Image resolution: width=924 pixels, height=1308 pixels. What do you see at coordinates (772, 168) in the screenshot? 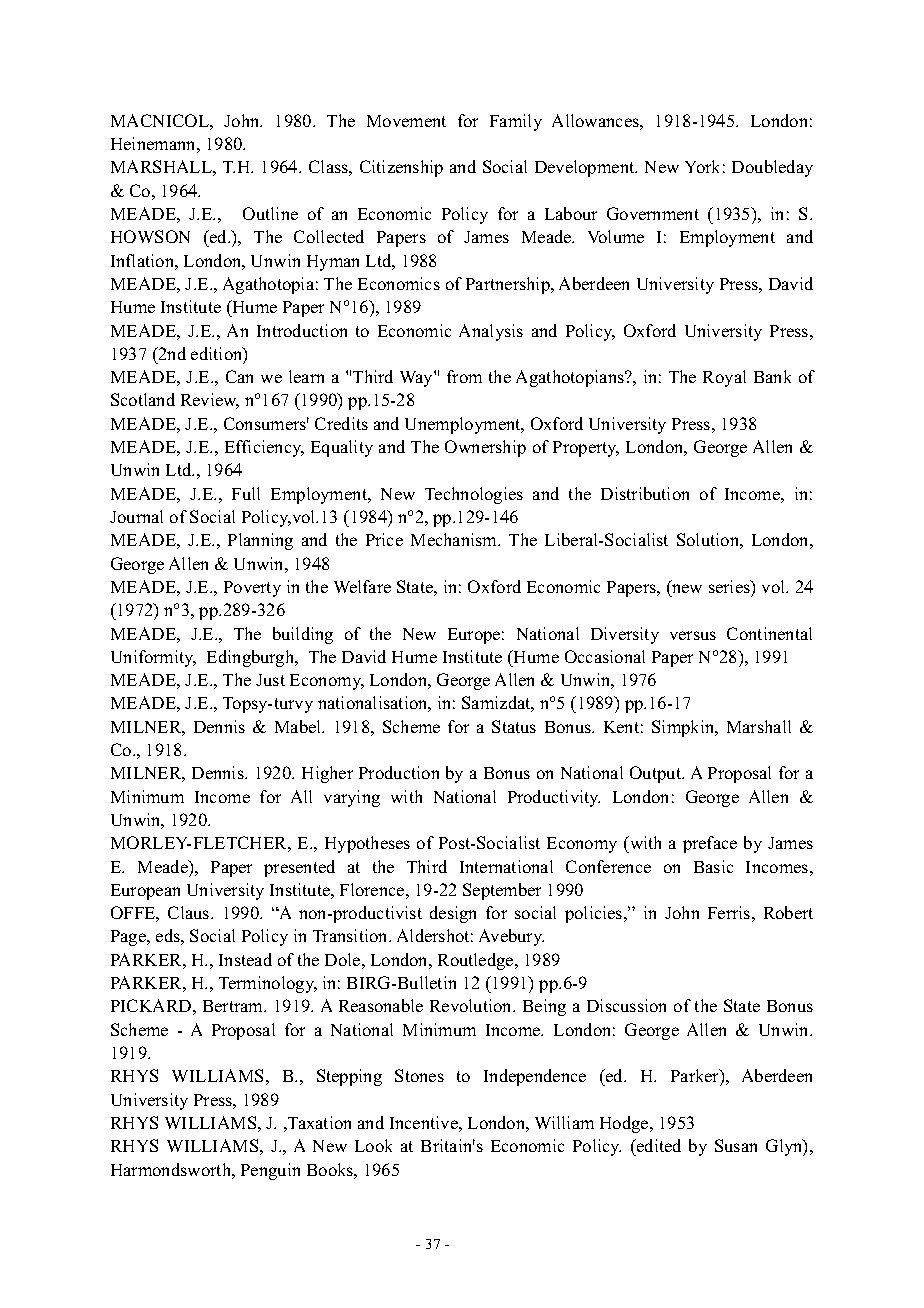
I see `Doubleday` at bounding box center [772, 168].
